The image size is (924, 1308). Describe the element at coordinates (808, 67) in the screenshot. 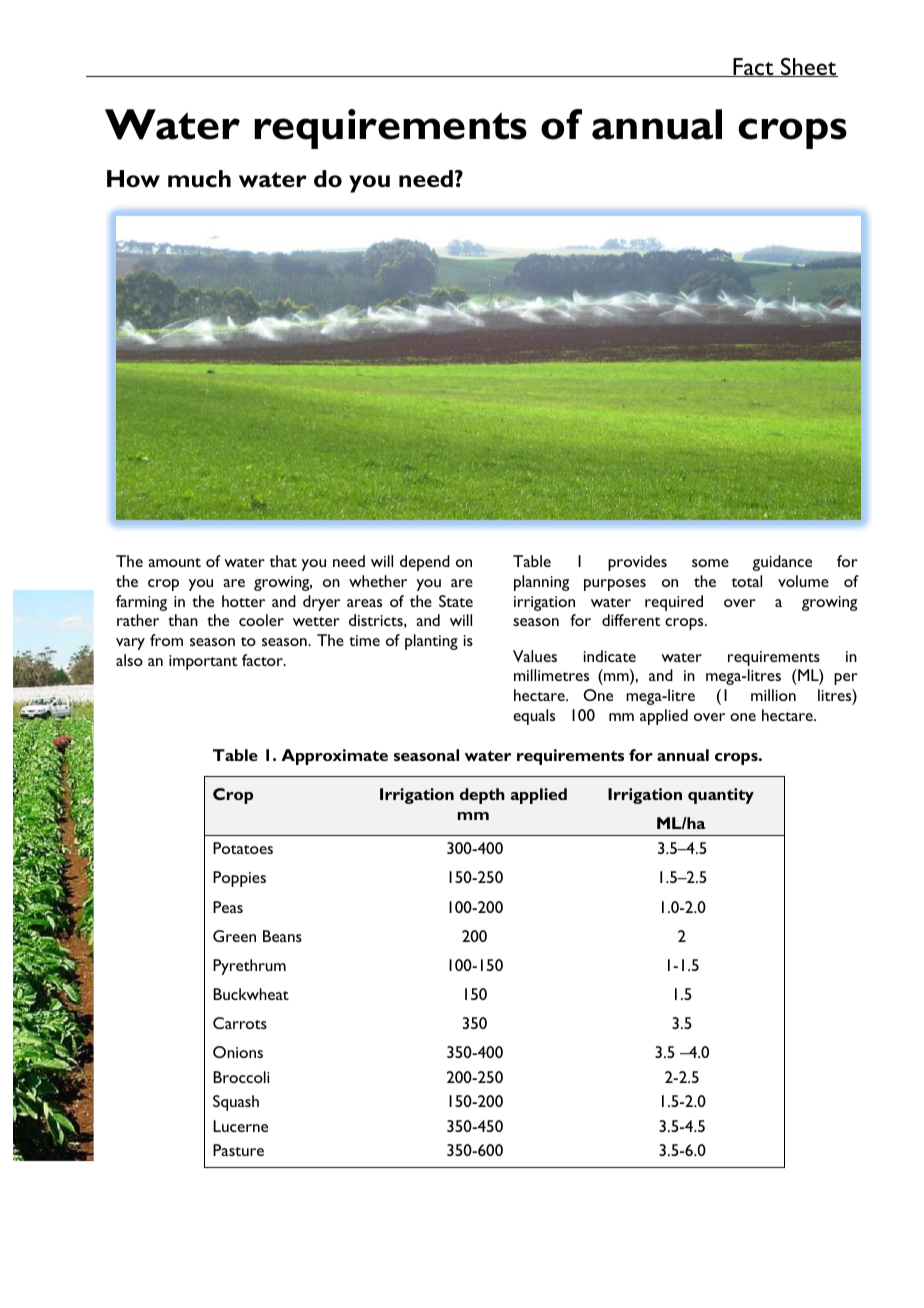

I see `Sheet` at that location.
